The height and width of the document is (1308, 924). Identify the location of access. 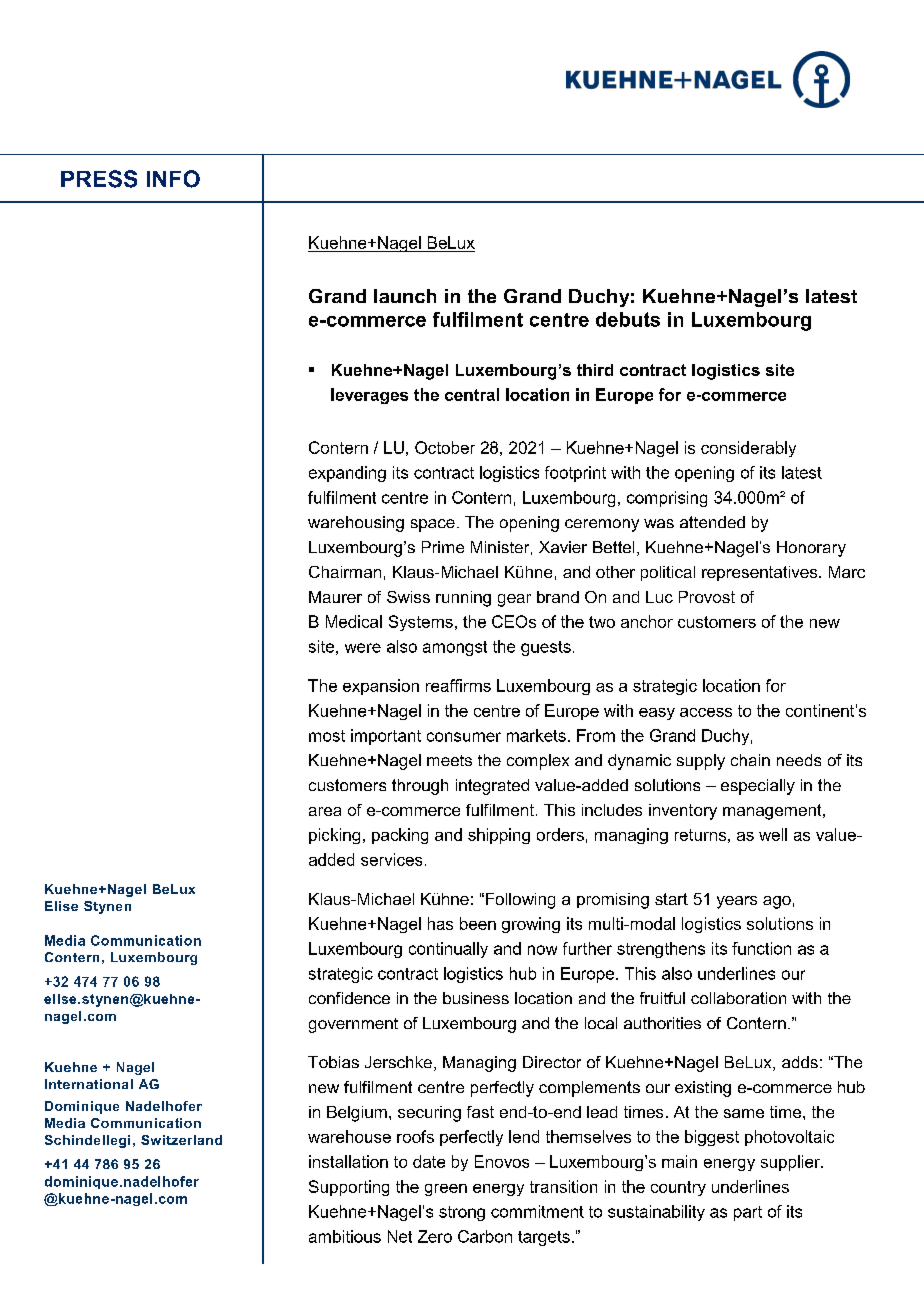
(706, 712).
